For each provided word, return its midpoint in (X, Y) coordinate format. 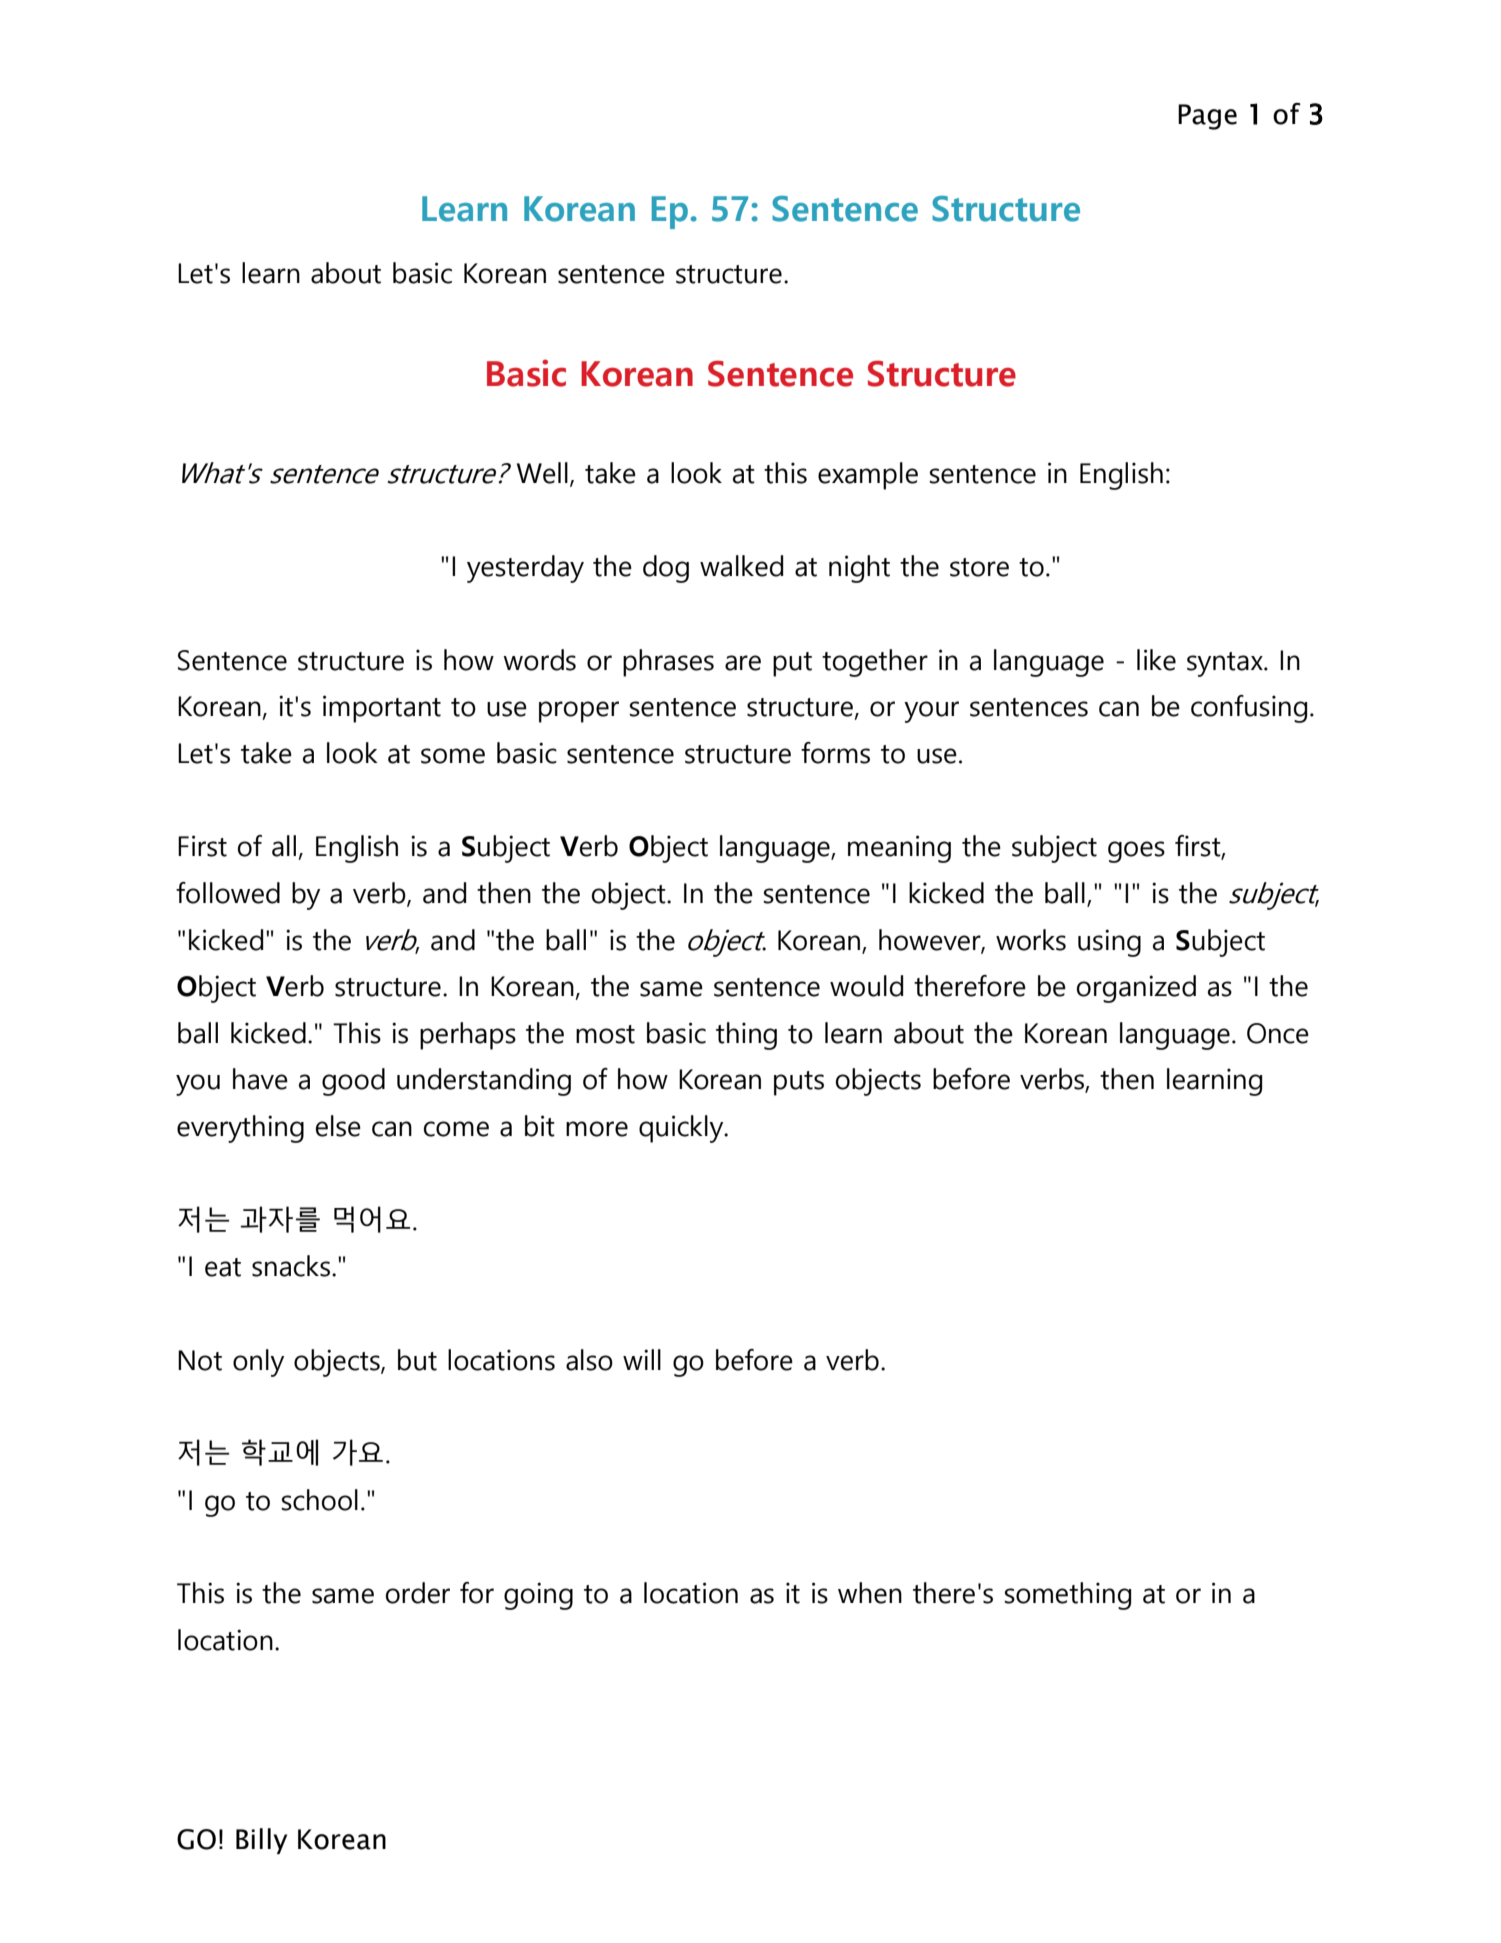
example (868, 476)
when (870, 1593)
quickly (682, 1129)
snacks (291, 1266)
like (1156, 660)
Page (1207, 117)
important (382, 709)
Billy (261, 1841)
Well (542, 473)
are (743, 663)
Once (1278, 1033)
